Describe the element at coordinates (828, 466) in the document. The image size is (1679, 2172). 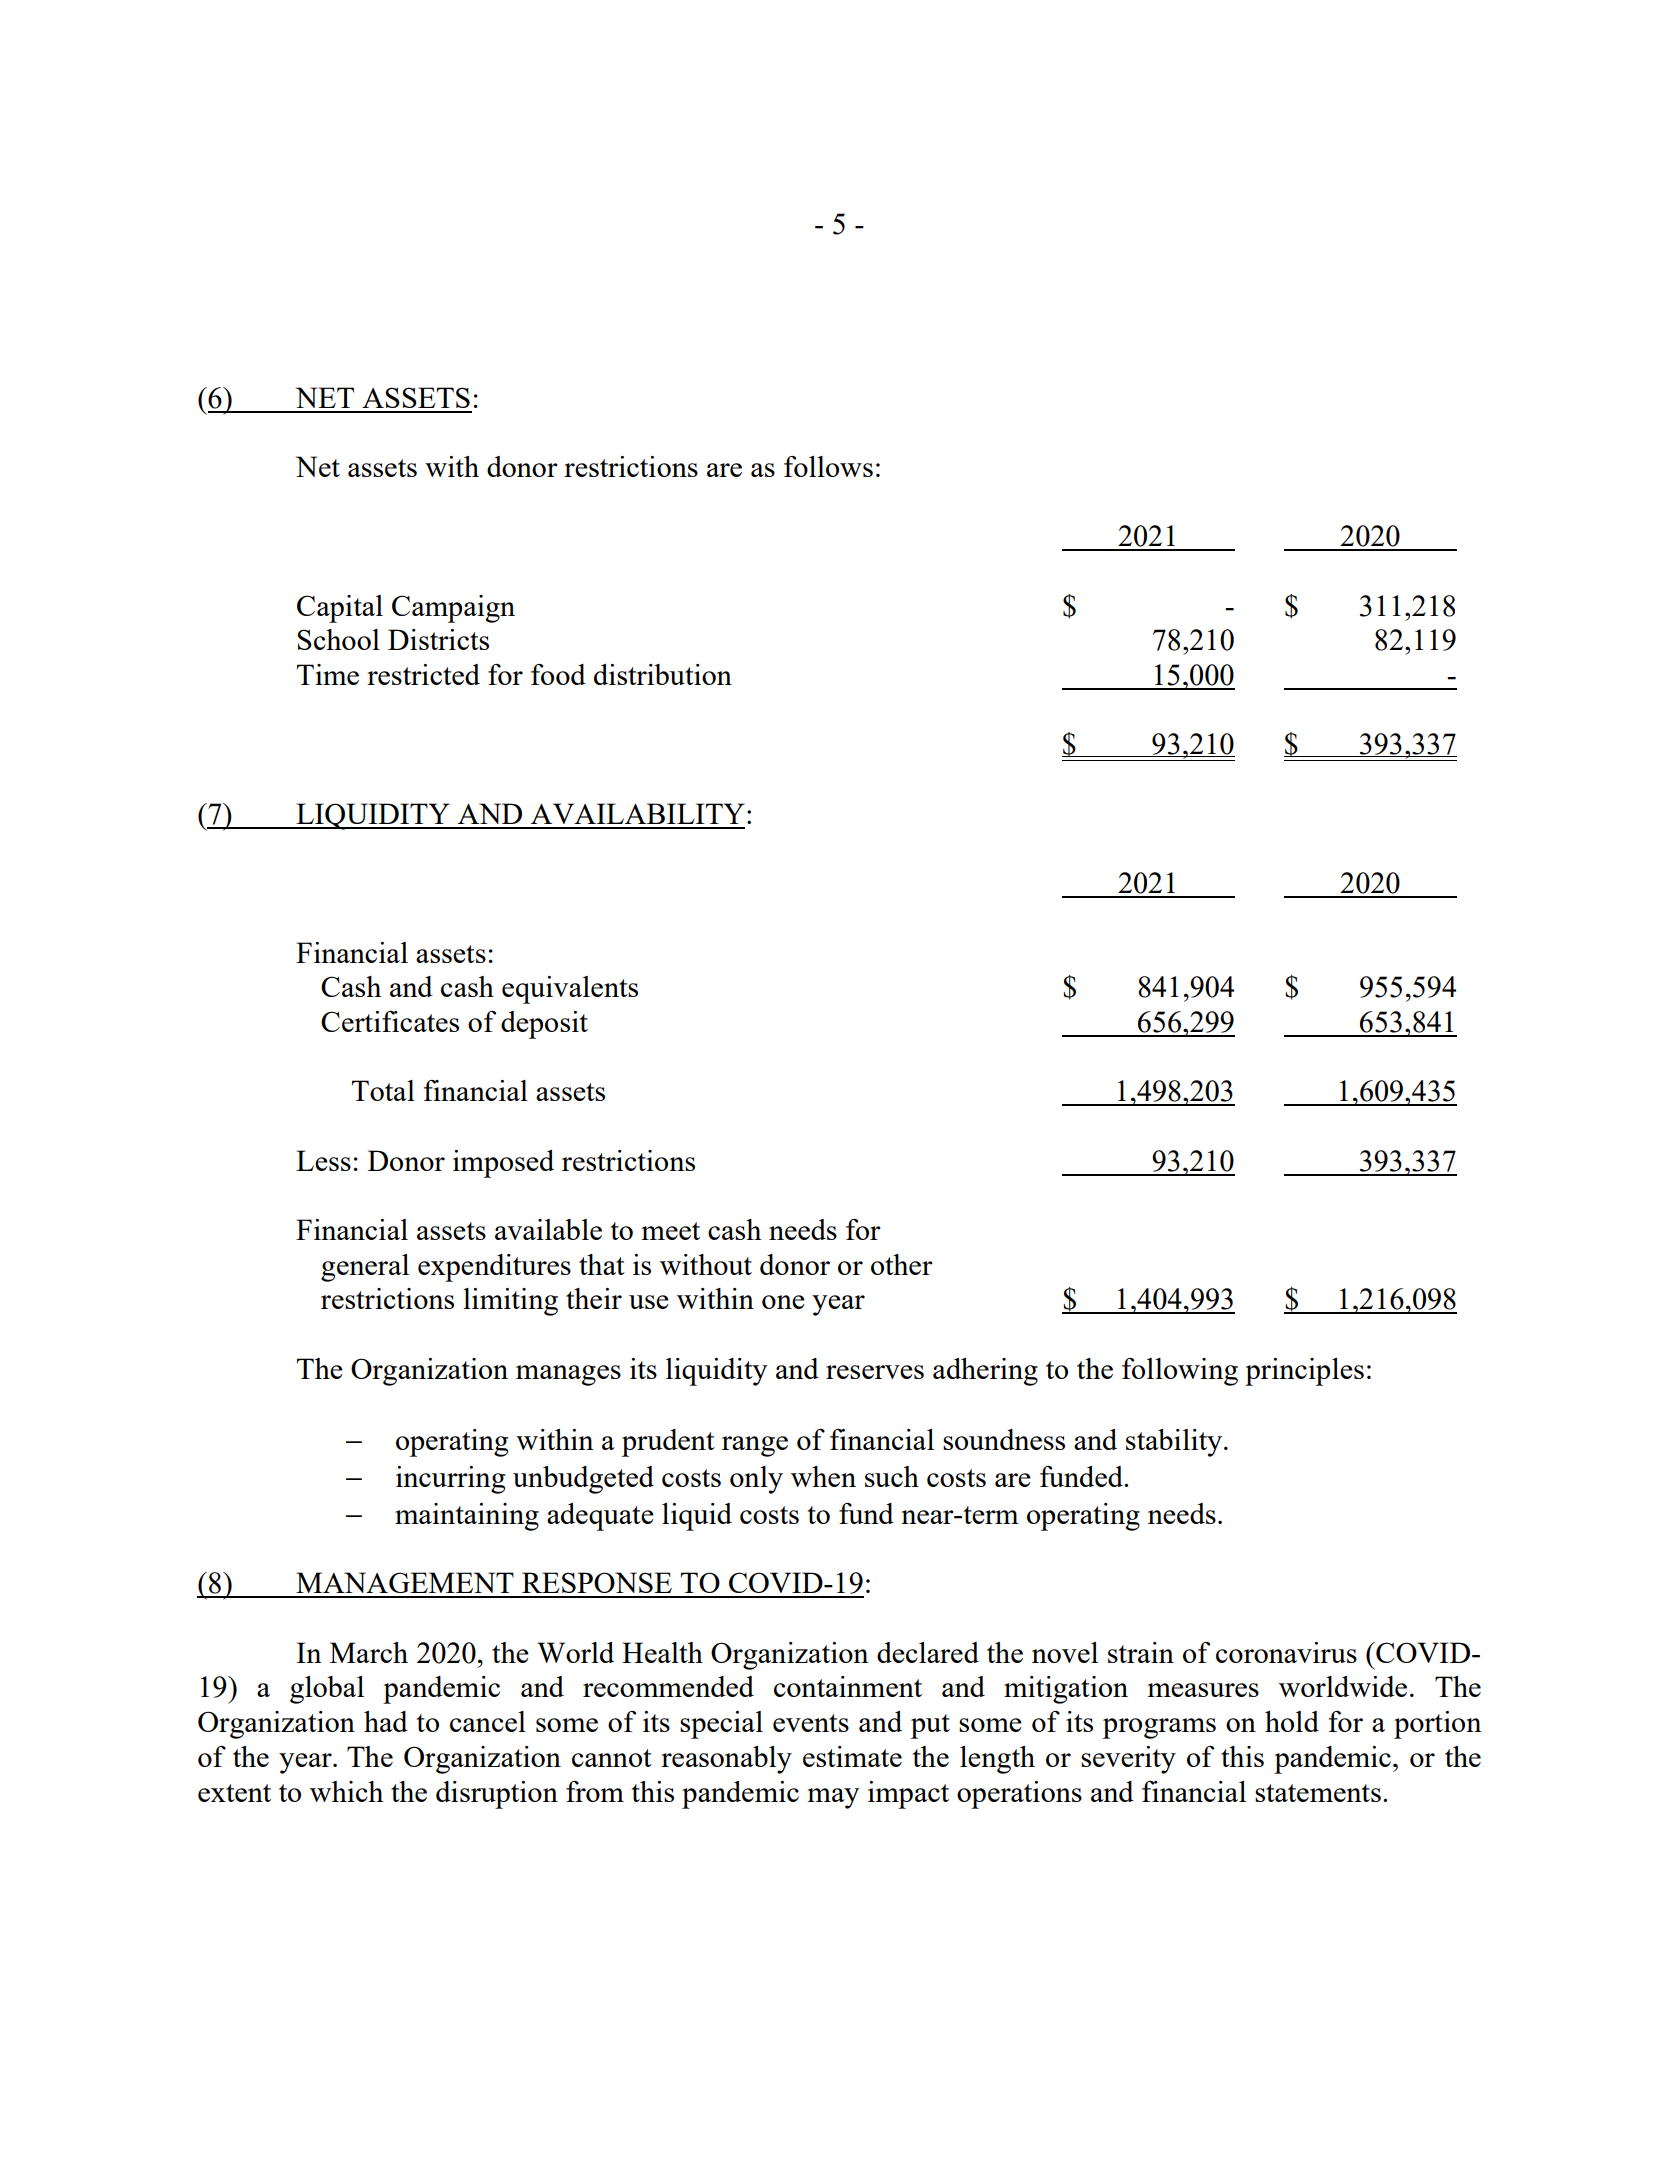
I see `follows` at that location.
